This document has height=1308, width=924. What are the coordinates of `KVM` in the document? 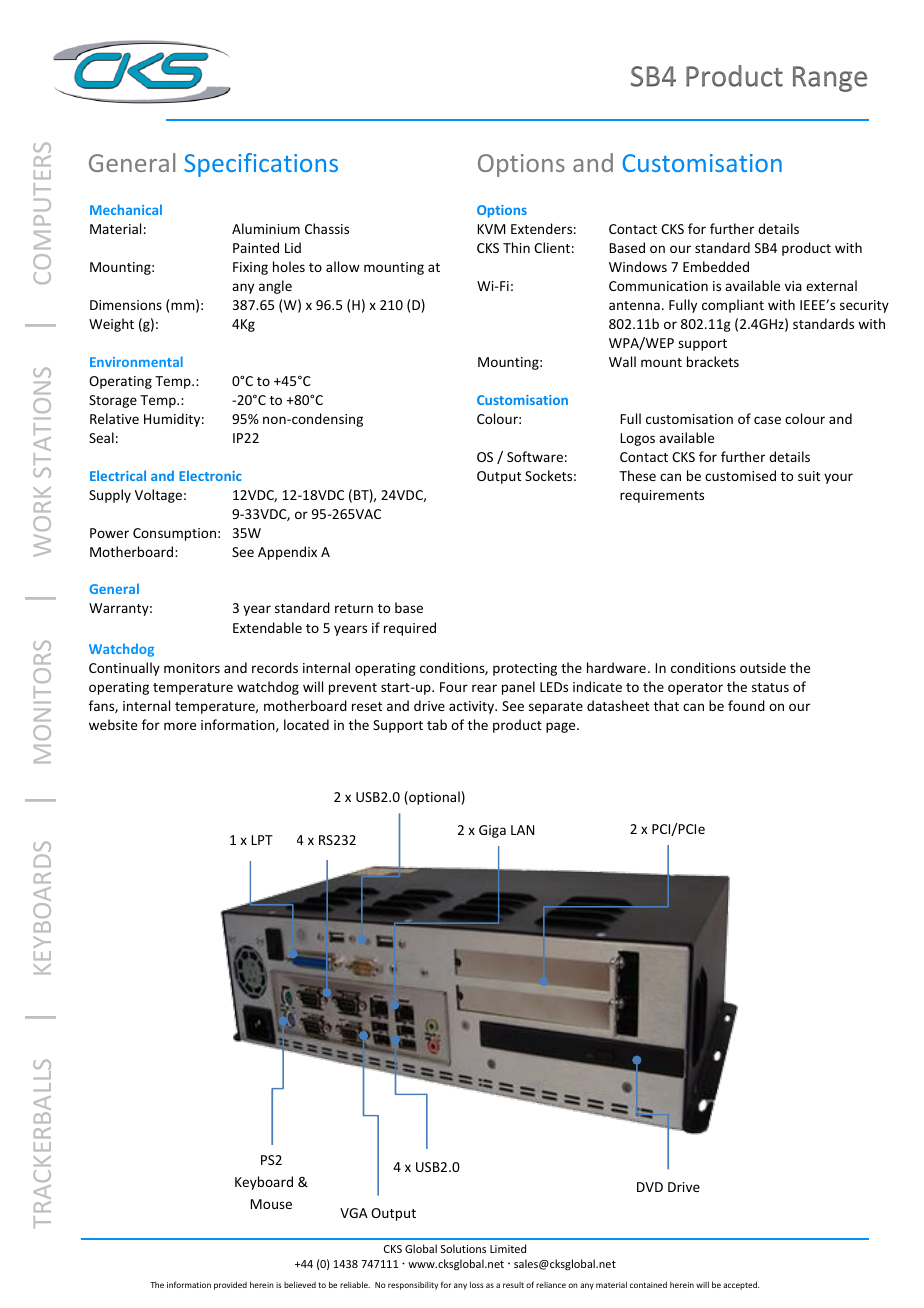 It's located at (491, 229).
